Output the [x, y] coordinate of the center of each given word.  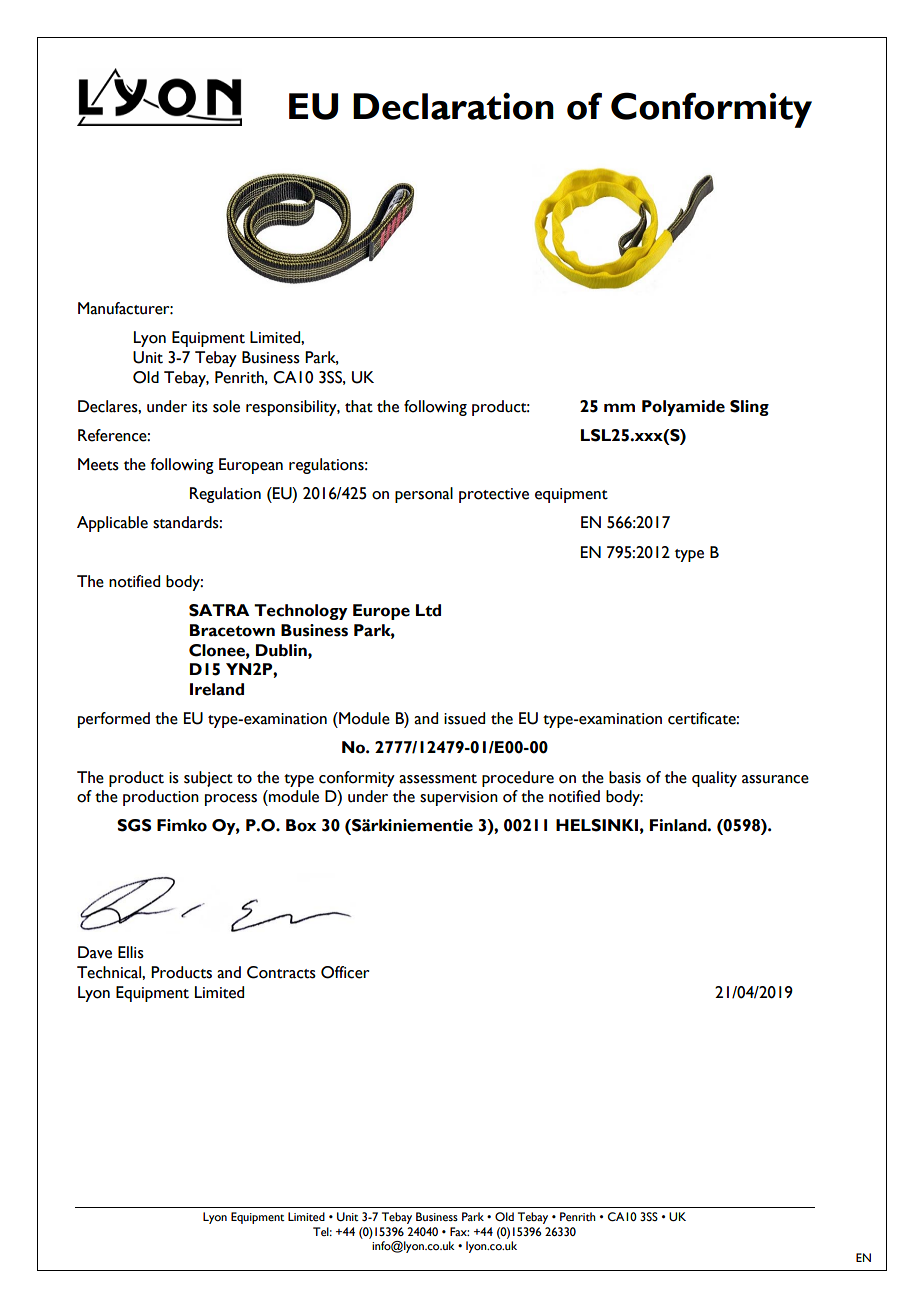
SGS [134, 825]
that [359, 406]
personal [424, 495]
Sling [749, 408]
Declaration [453, 106]
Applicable [112, 524]
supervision [459, 798]
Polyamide [683, 408]
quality [714, 779]
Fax [459, 1231]
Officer [345, 972]
